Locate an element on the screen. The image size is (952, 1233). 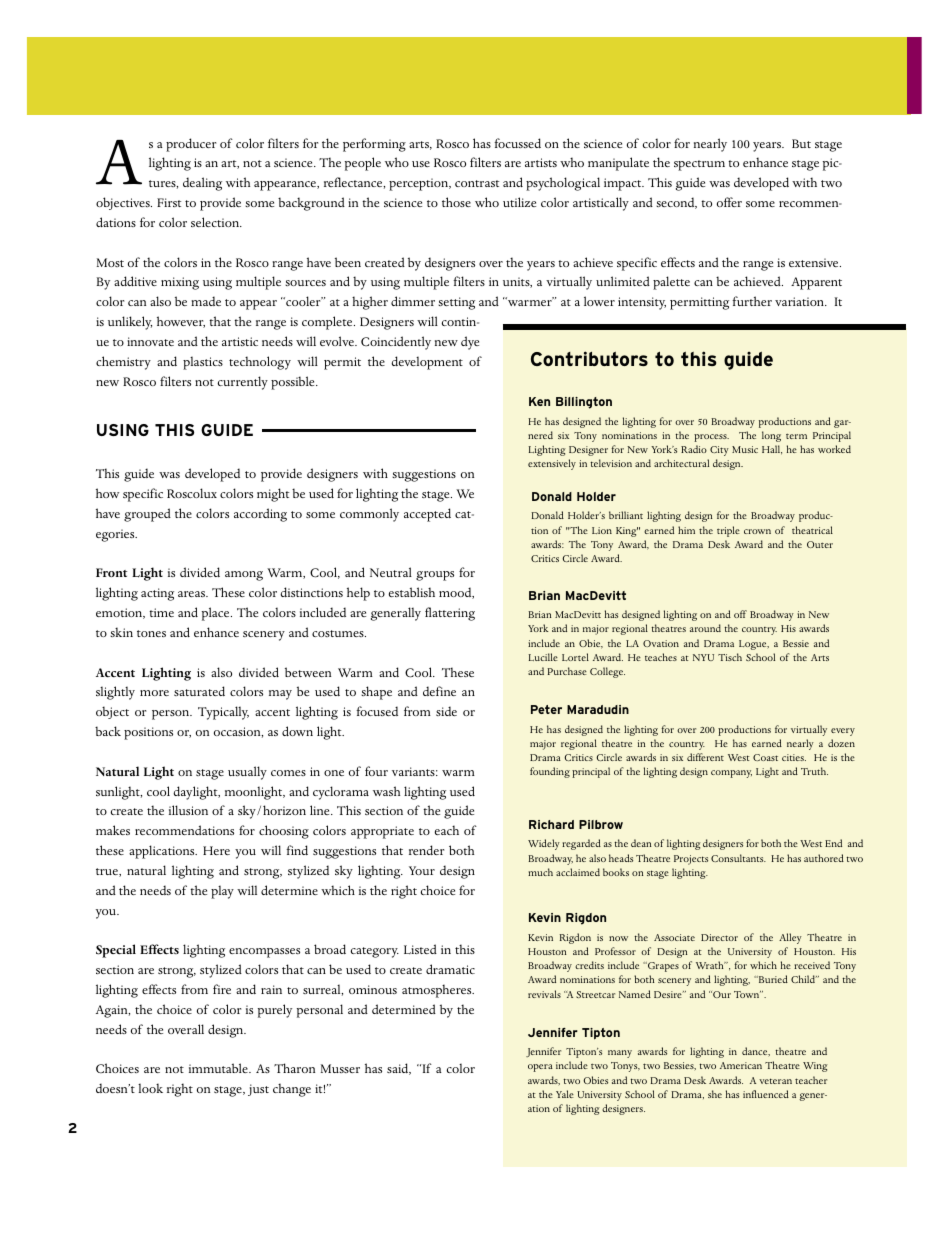
immutable is located at coordinates (219, 1068).
